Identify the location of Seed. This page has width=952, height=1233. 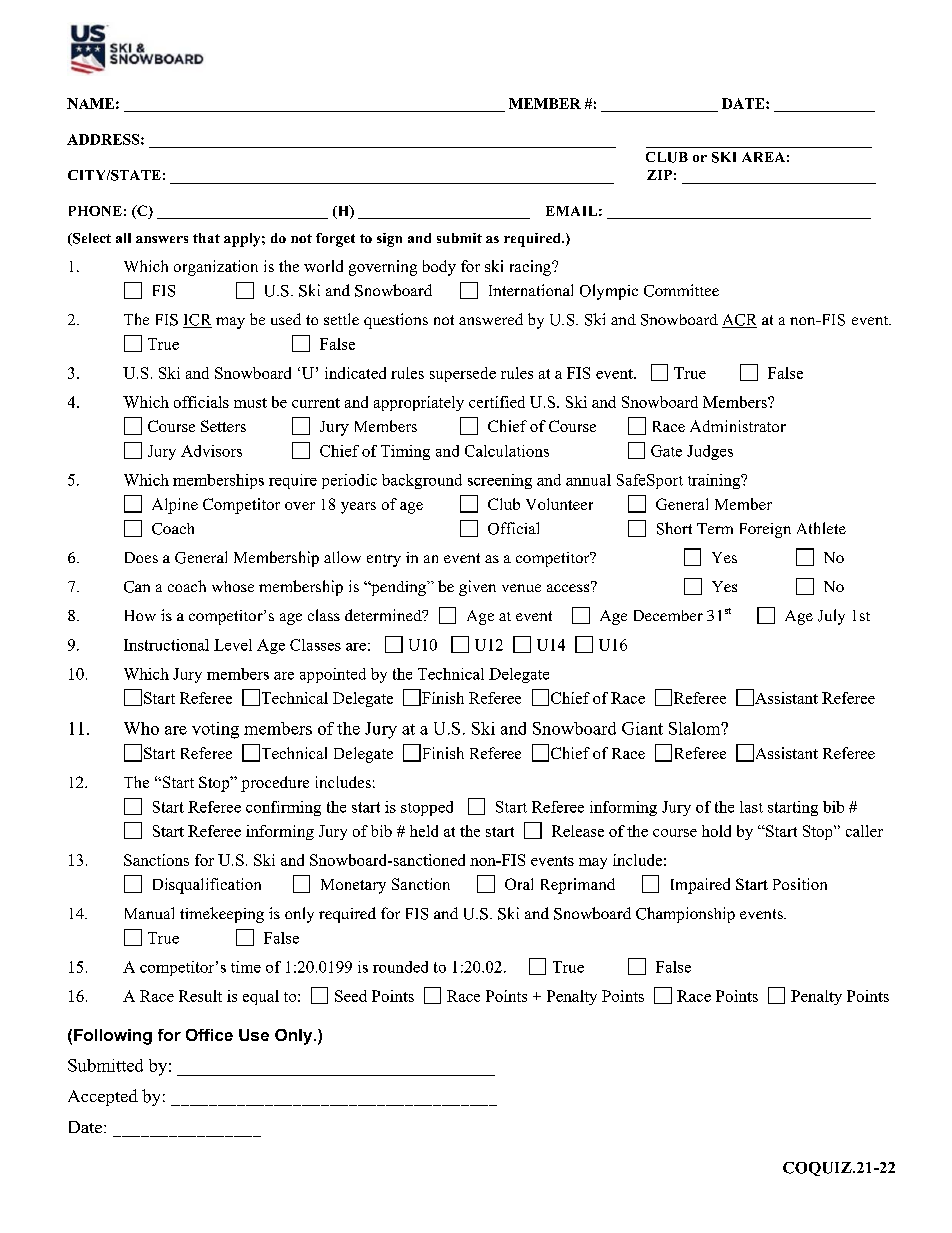
(351, 996).
